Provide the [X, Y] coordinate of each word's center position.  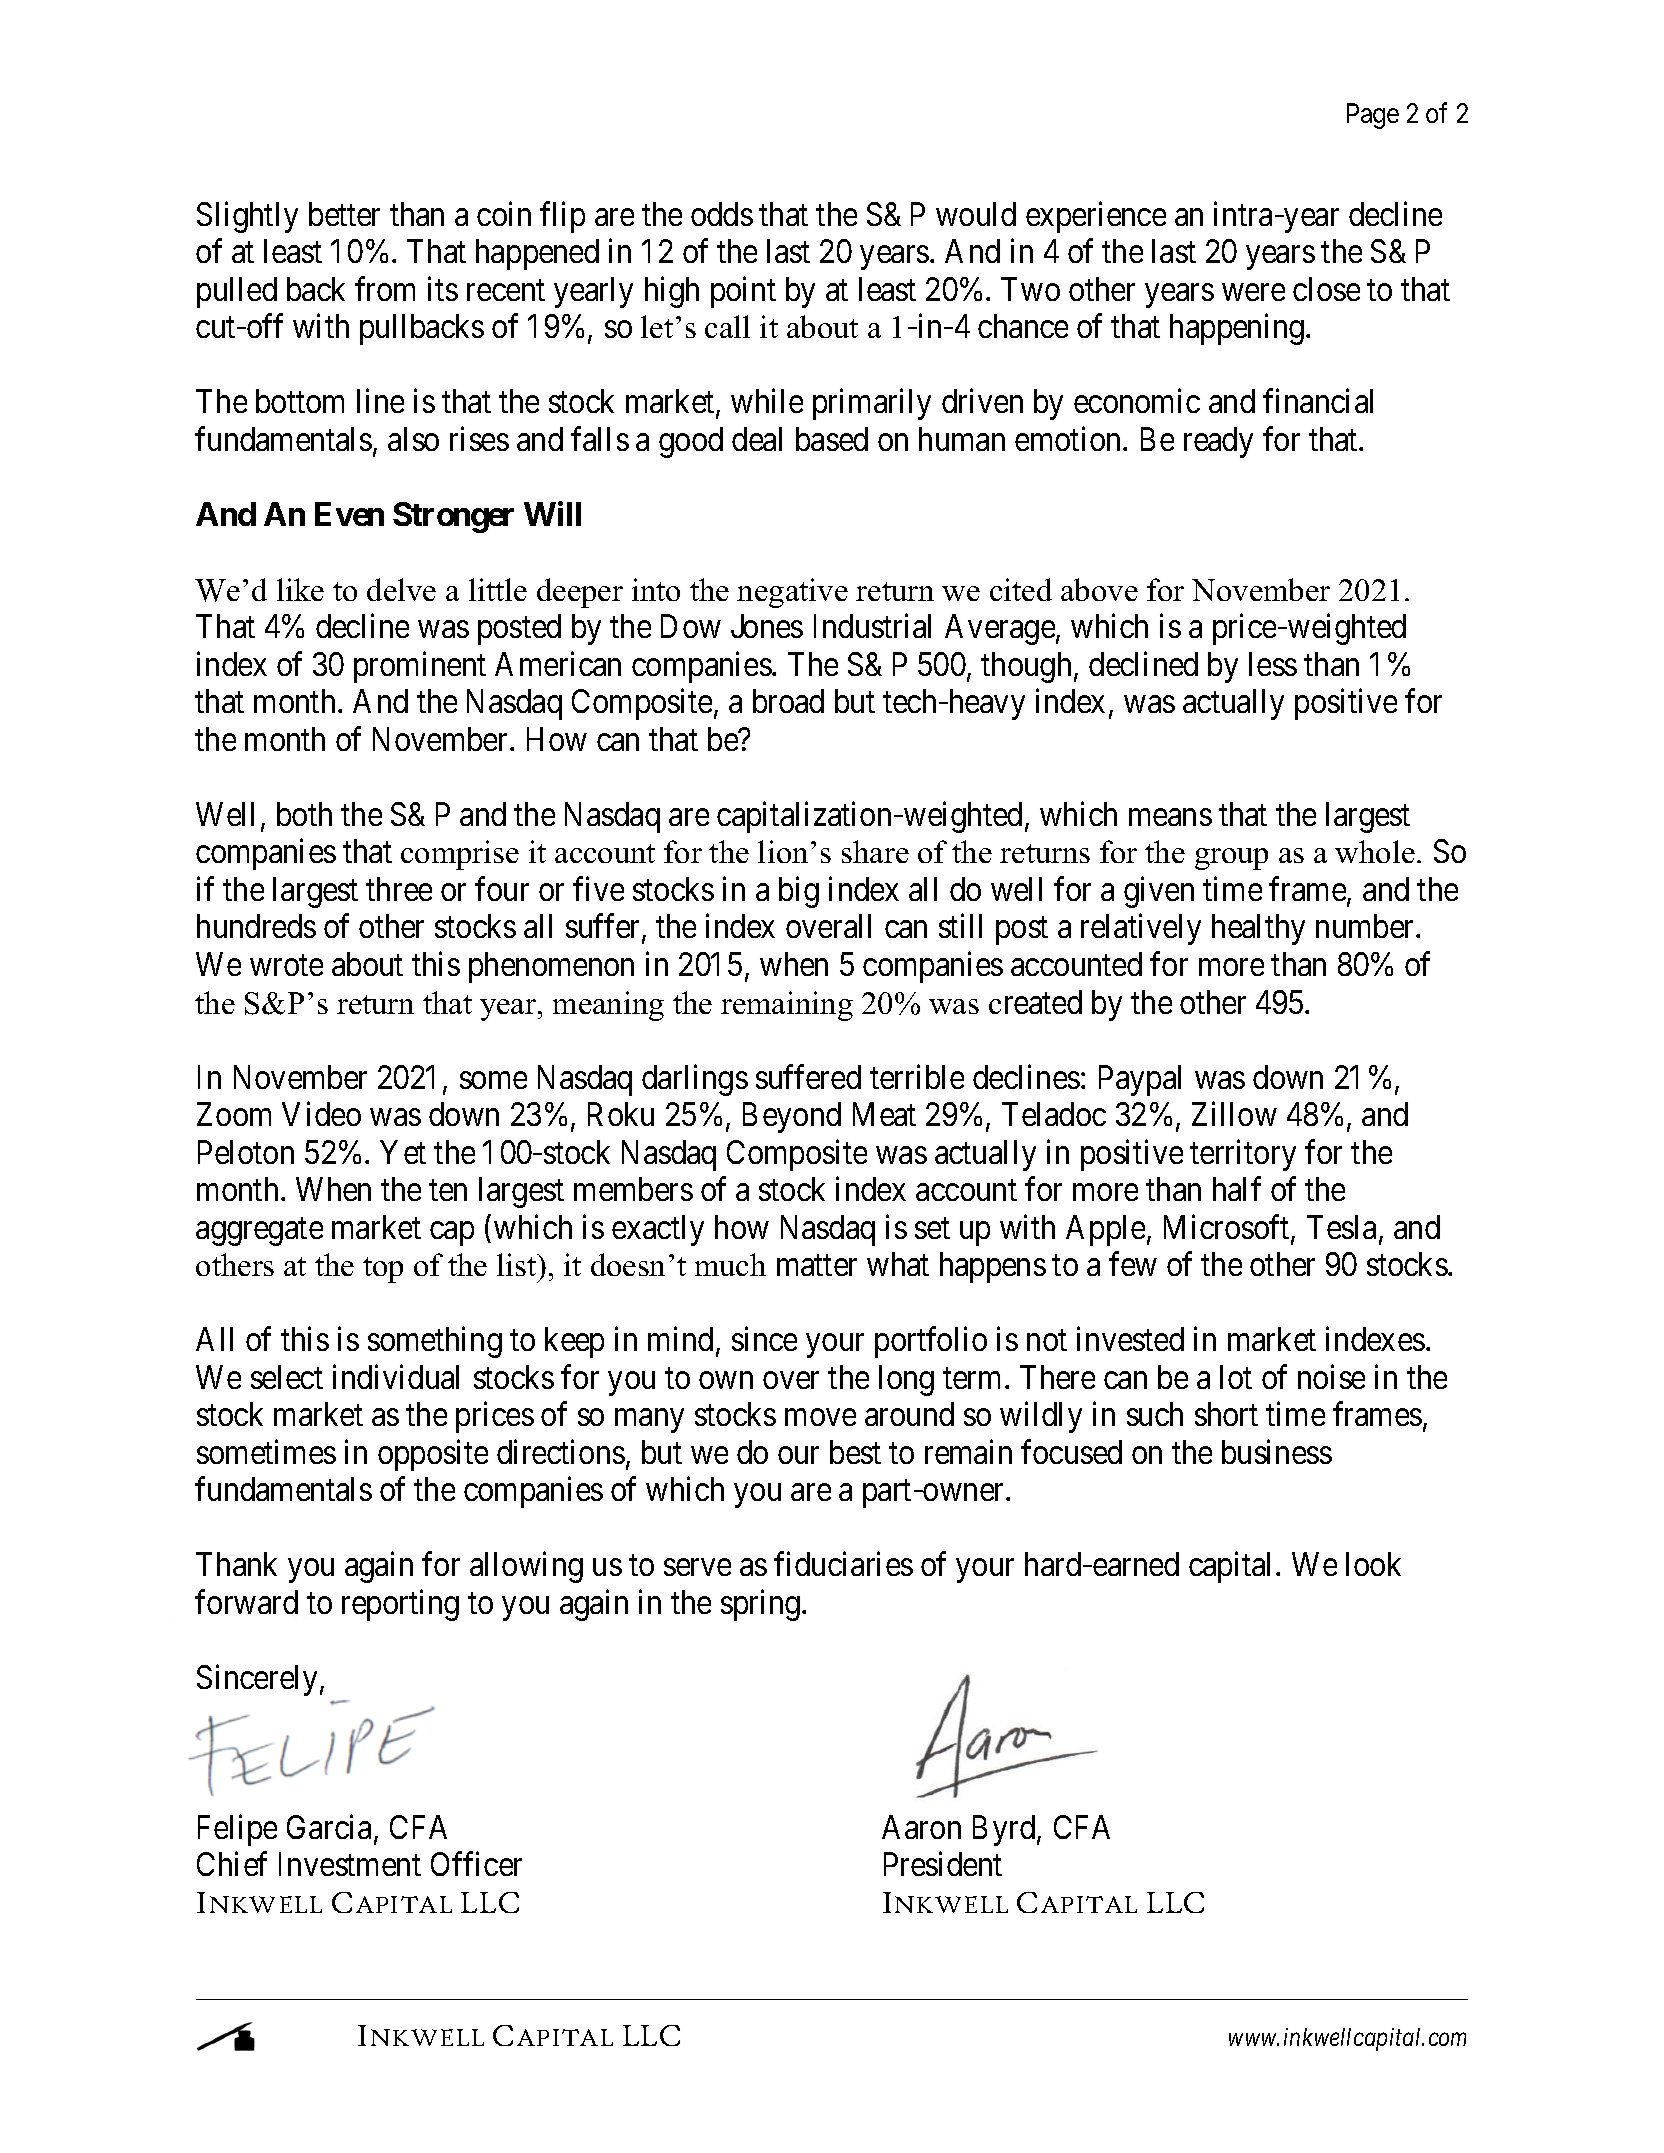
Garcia [329, 1827]
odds [722, 214]
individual [396, 1376]
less [1273, 664]
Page [1373, 116]
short [1226, 1414]
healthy [1258, 929]
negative [792, 593]
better [344, 214]
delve [401, 589]
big [799, 892]
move [820, 1417]
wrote [286, 965]
